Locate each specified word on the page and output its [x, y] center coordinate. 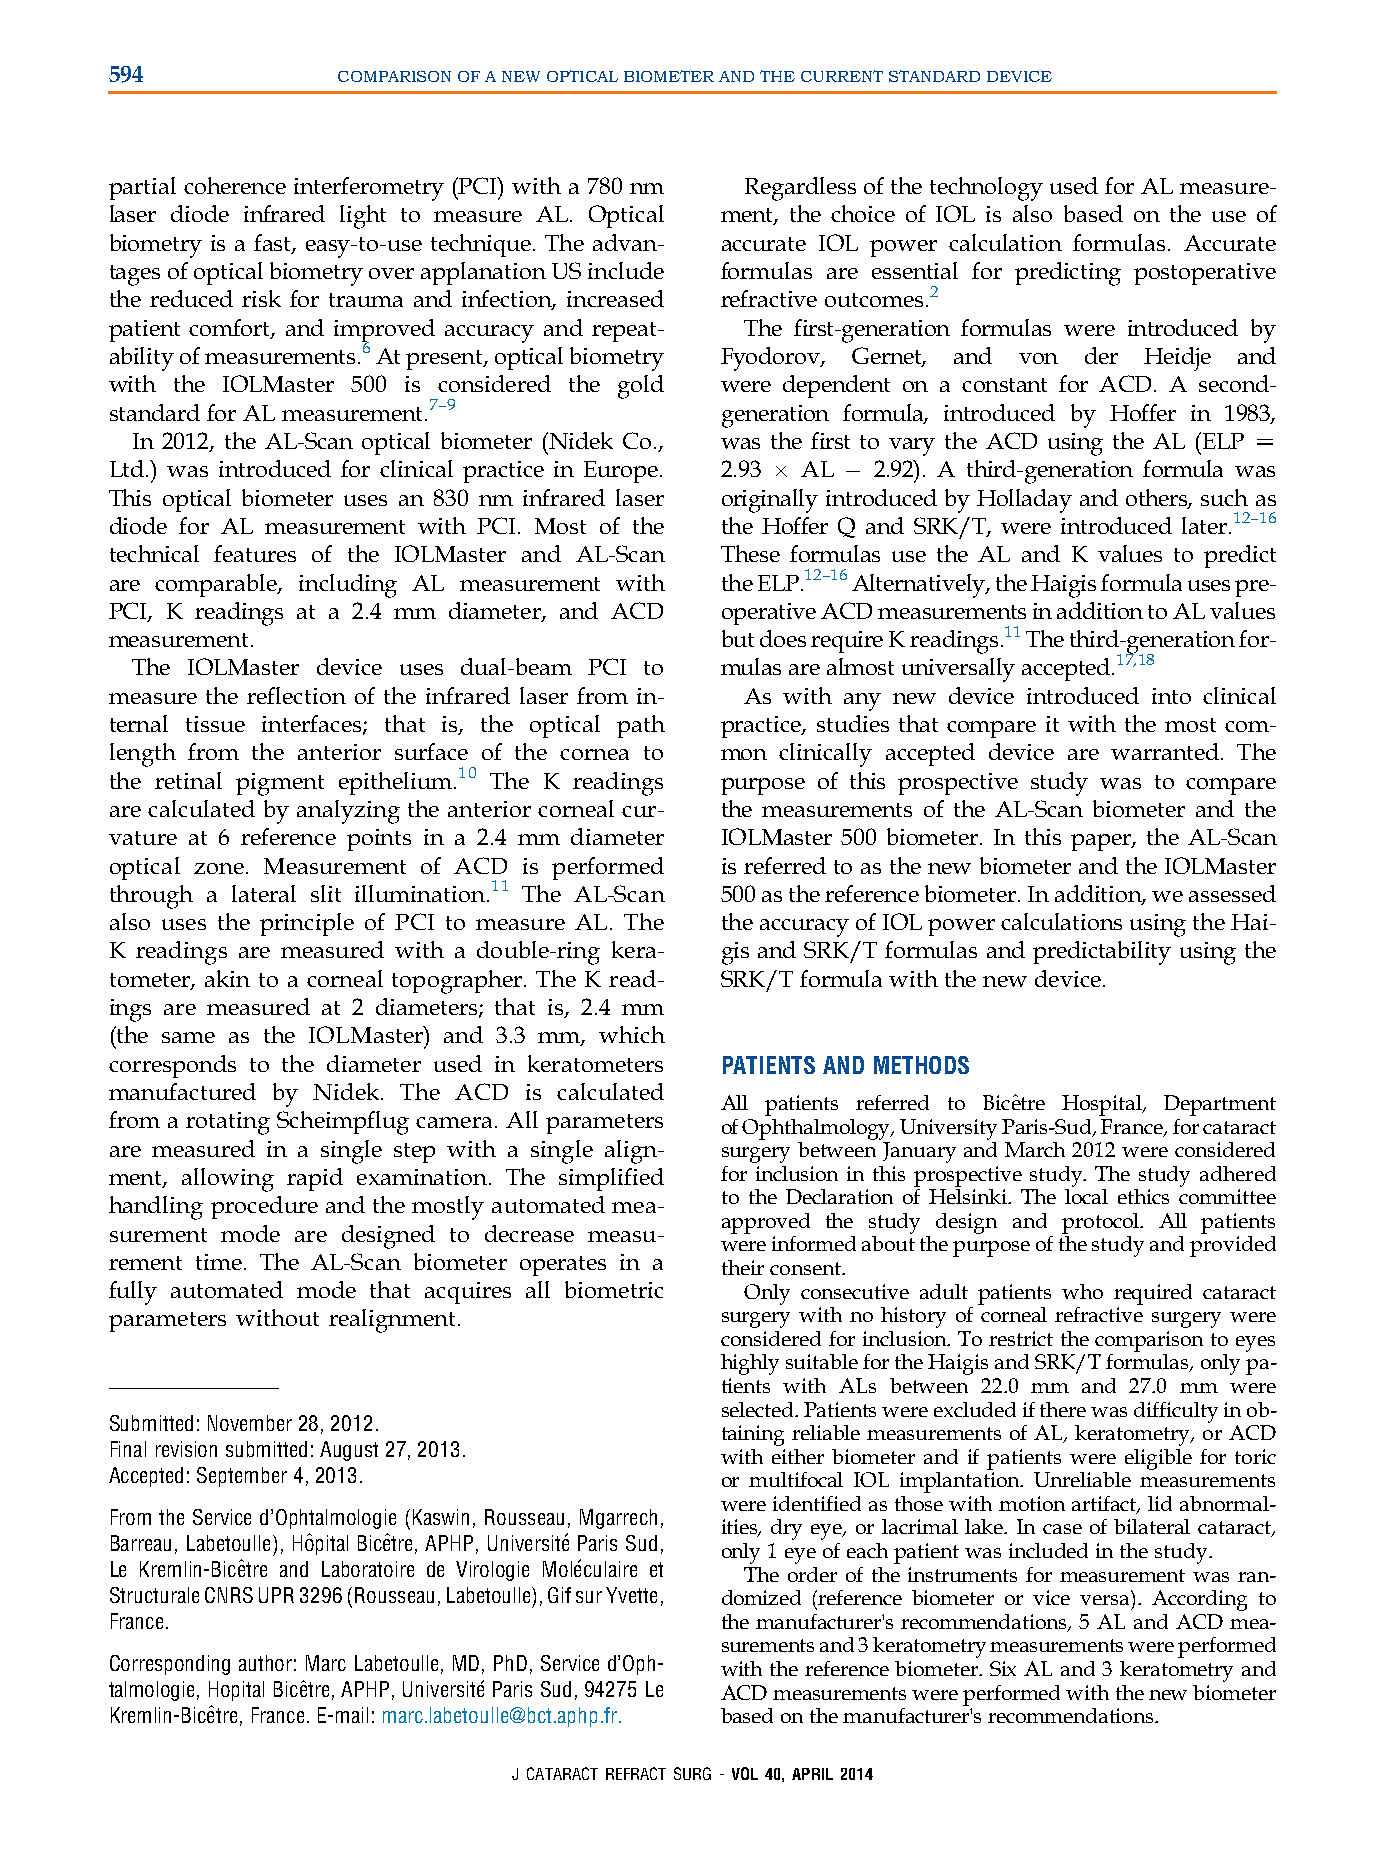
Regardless [800, 189]
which [632, 1034]
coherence [235, 185]
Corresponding [170, 1665]
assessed [1232, 893]
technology [986, 189]
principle [307, 924]
